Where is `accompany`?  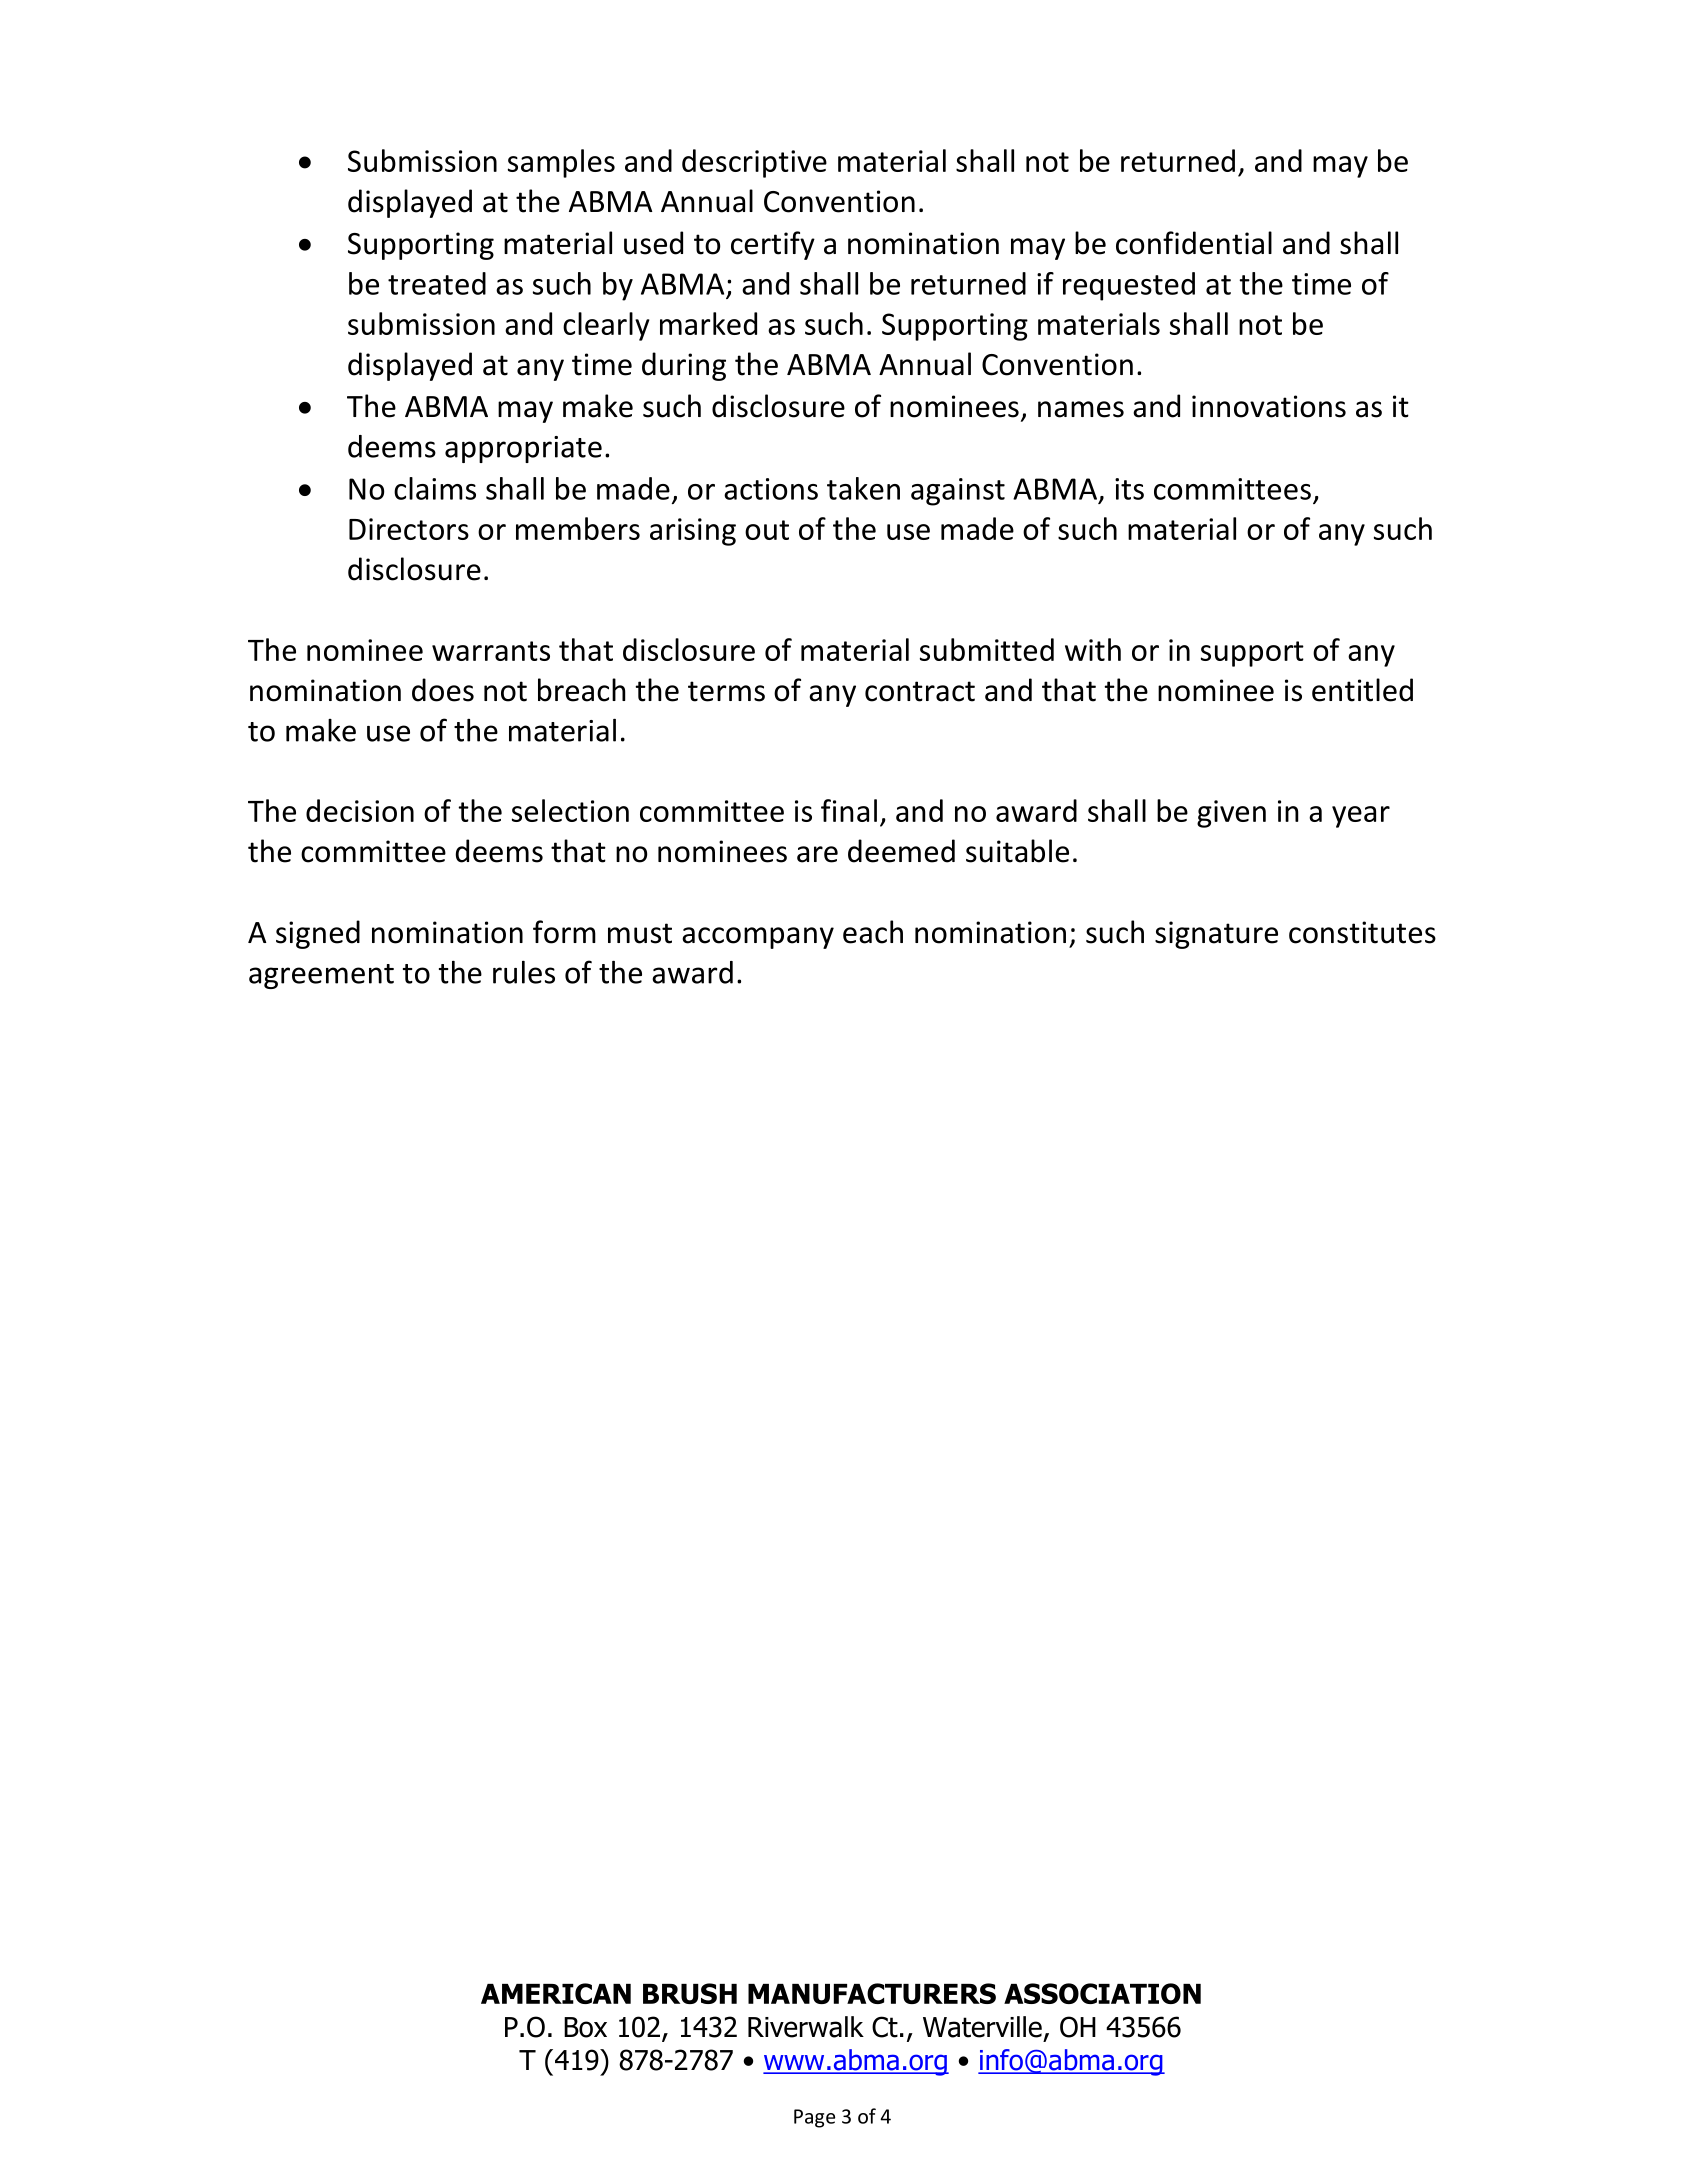 accompany is located at coordinates (758, 938).
